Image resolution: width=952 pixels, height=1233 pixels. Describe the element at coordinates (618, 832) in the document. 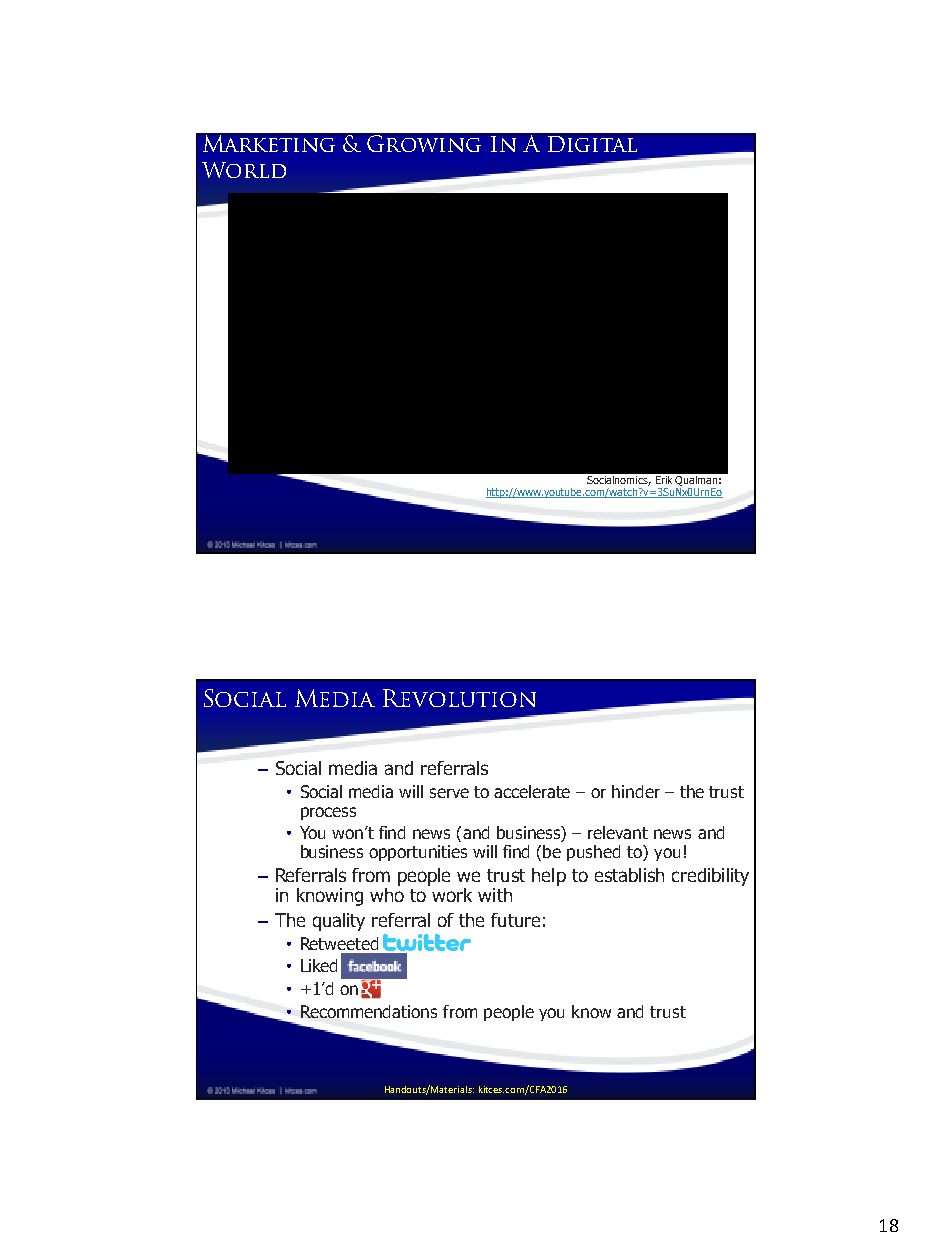

I see `relevant` at that location.
